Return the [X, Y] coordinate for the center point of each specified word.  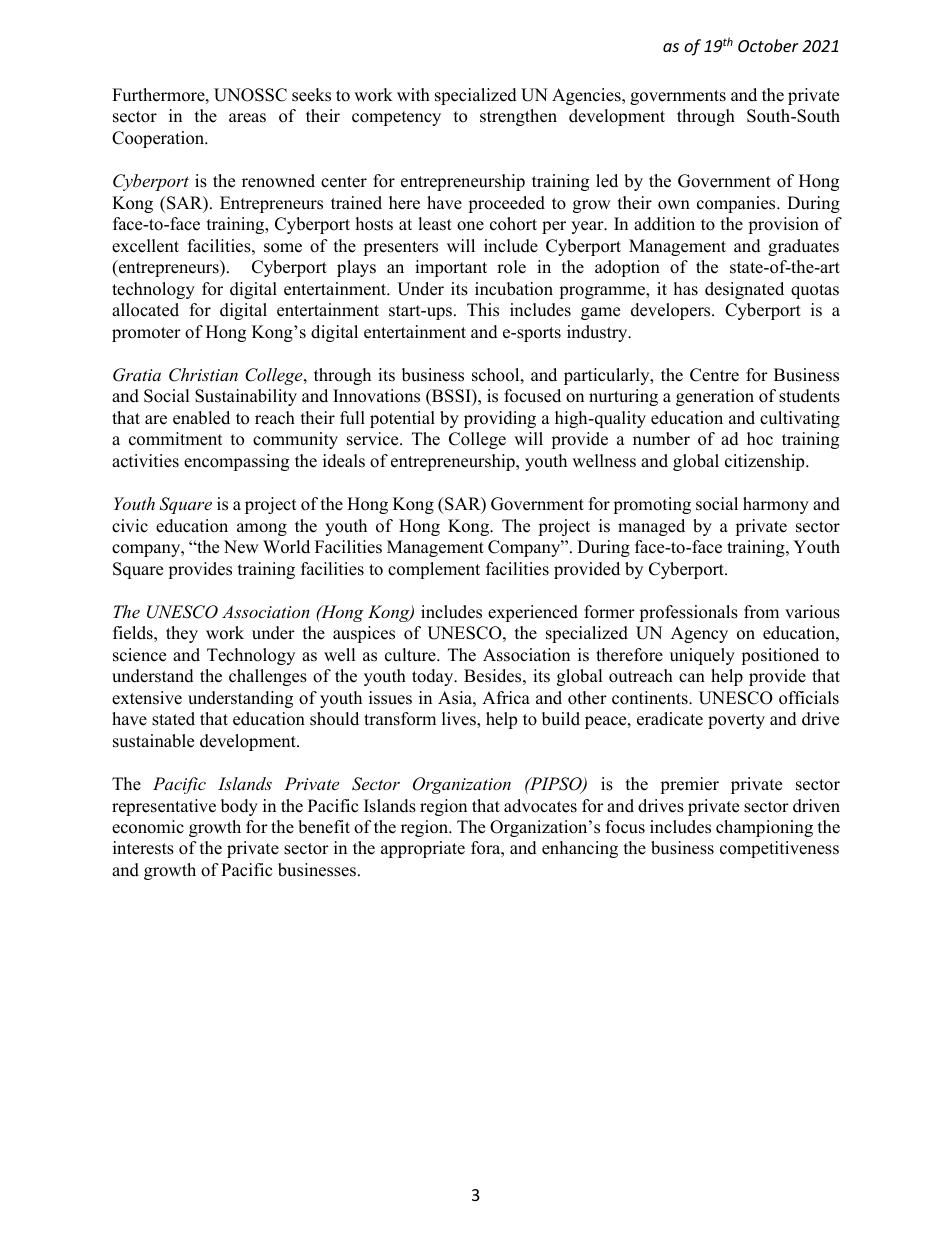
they [182, 634]
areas [247, 118]
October [768, 45]
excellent [145, 246]
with [413, 94]
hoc [760, 439]
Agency [699, 634]
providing [500, 419]
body [239, 807]
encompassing [236, 462]
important [451, 268]
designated [744, 290]
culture [411, 655]
